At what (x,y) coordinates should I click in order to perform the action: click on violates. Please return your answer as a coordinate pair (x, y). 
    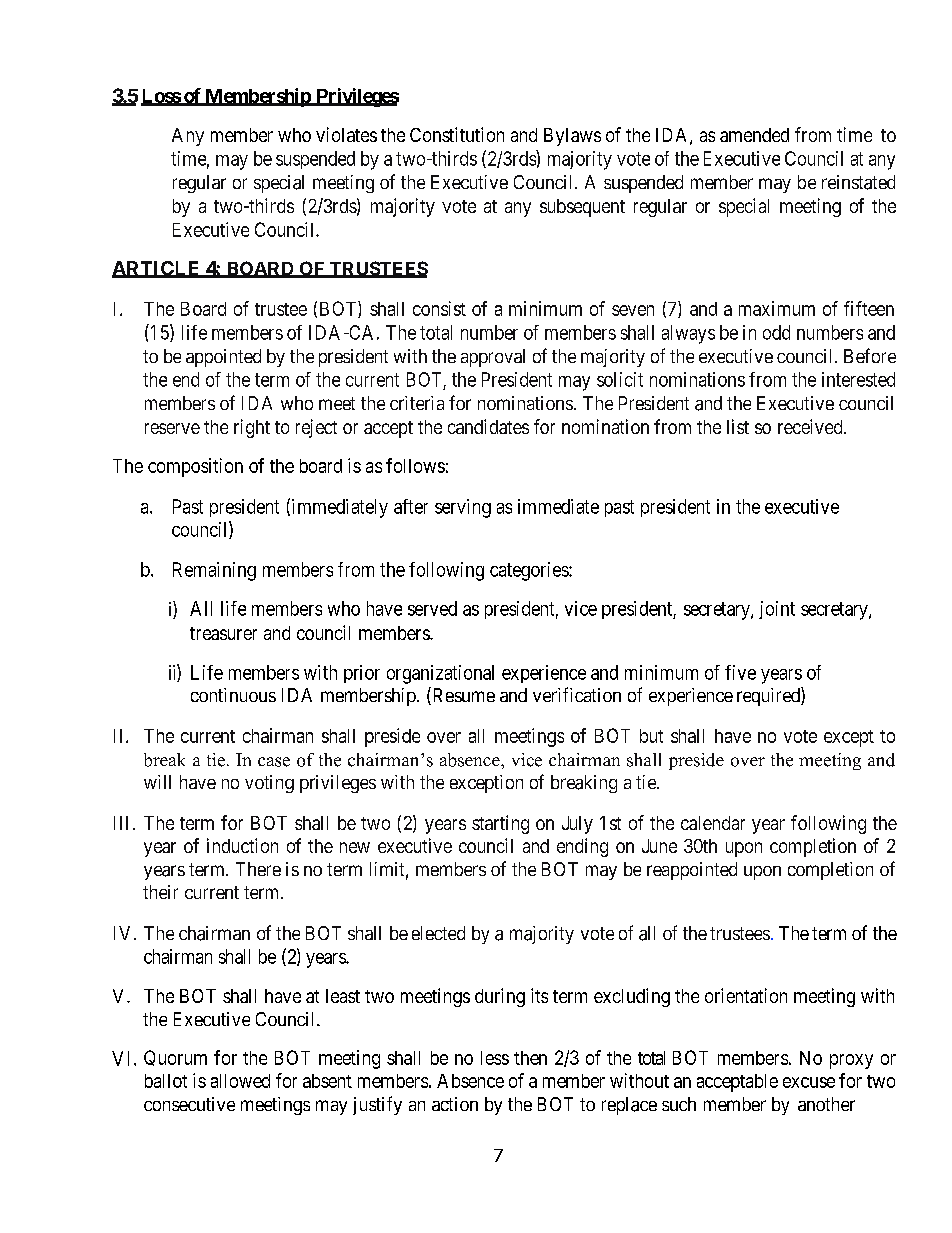
    Looking at the image, I should click on (346, 134).
